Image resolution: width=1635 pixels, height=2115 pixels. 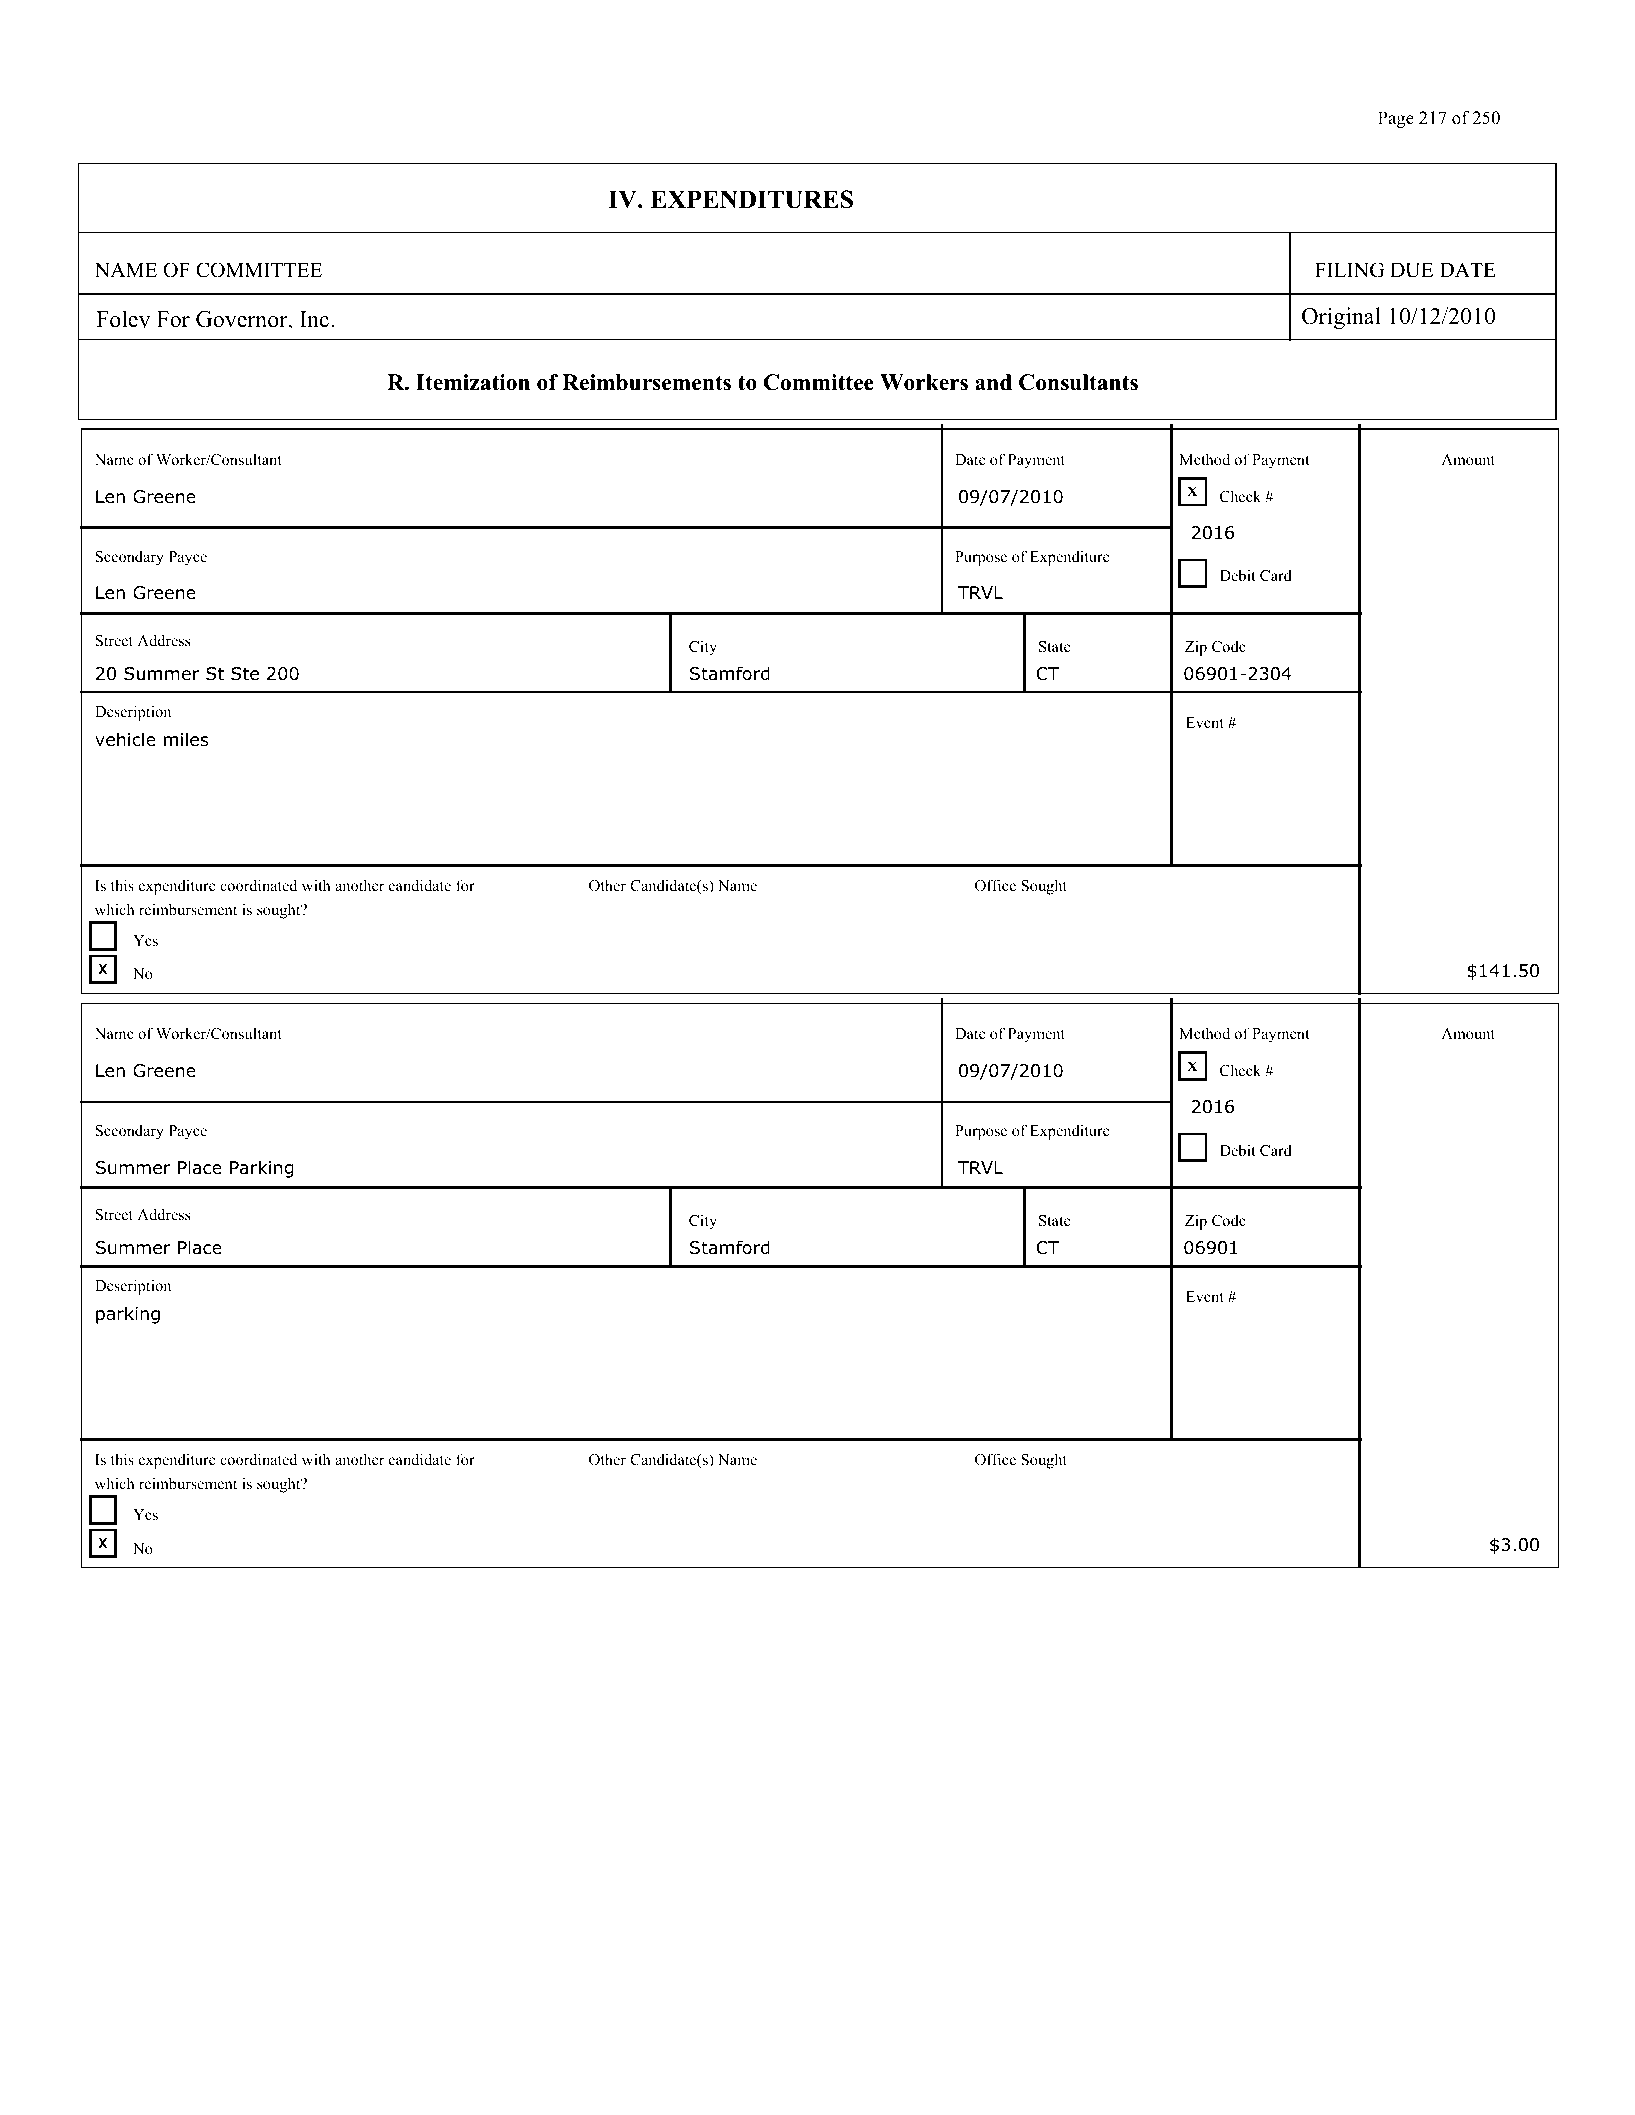 I want to click on Inc, so click(x=314, y=319).
